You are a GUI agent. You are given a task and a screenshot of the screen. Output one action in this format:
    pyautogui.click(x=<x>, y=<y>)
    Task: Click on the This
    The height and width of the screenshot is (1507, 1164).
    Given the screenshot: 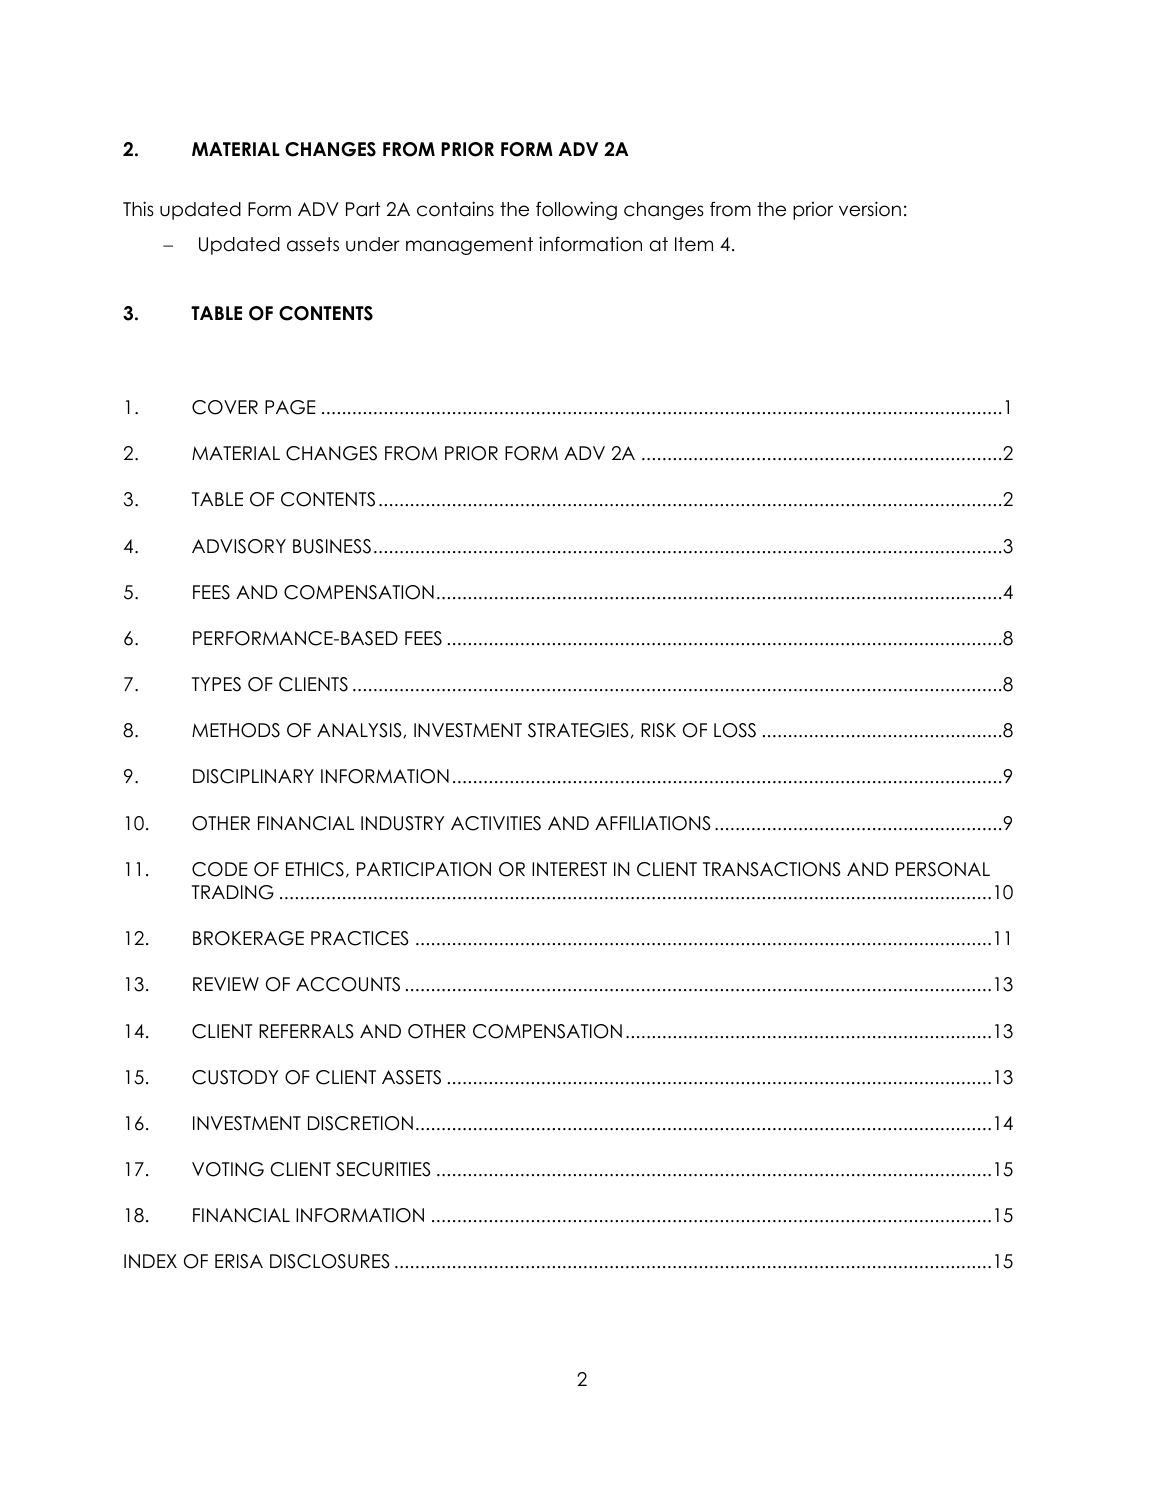 What is the action you would take?
    pyautogui.click(x=138, y=209)
